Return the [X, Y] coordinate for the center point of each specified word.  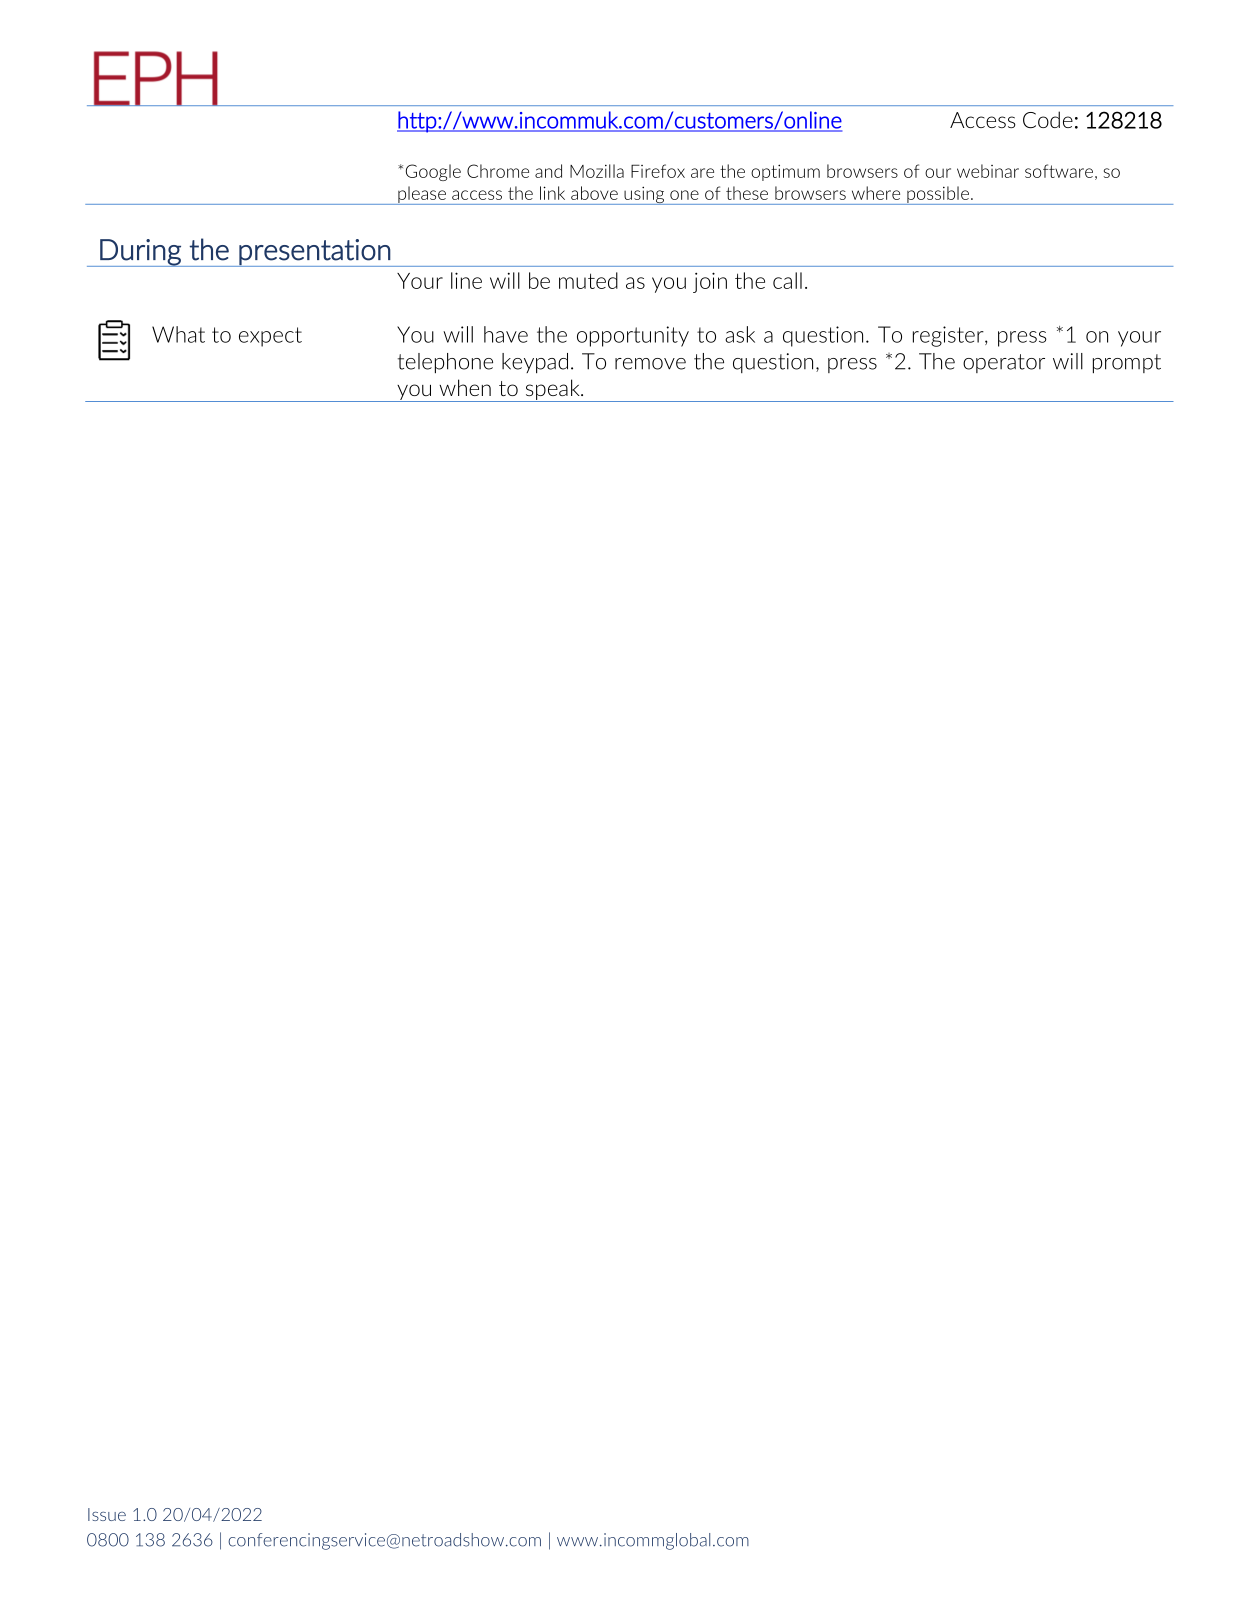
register [949, 336]
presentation [314, 253]
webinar [988, 171]
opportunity [633, 336]
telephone [445, 363]
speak [552, 390]
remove [650, 364]
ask [740, 334]
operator [1004, 363]
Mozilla [597, 171]
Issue [107, 1514]
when [465, 387]
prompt [1127, 363]
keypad [535, 363]
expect [270, 337]
